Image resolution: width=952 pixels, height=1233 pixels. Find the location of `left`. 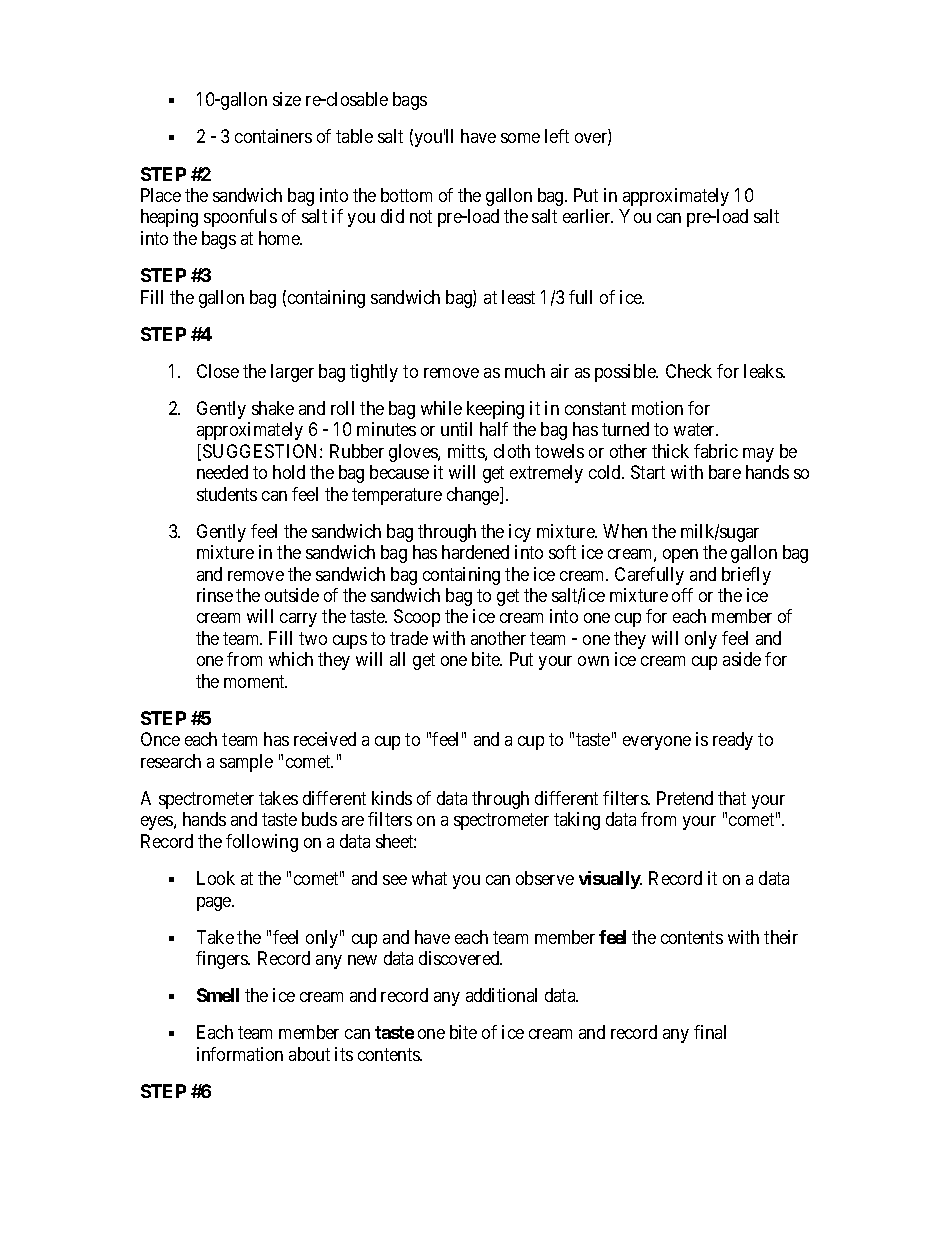

left is located at coordinates (557, 136).
